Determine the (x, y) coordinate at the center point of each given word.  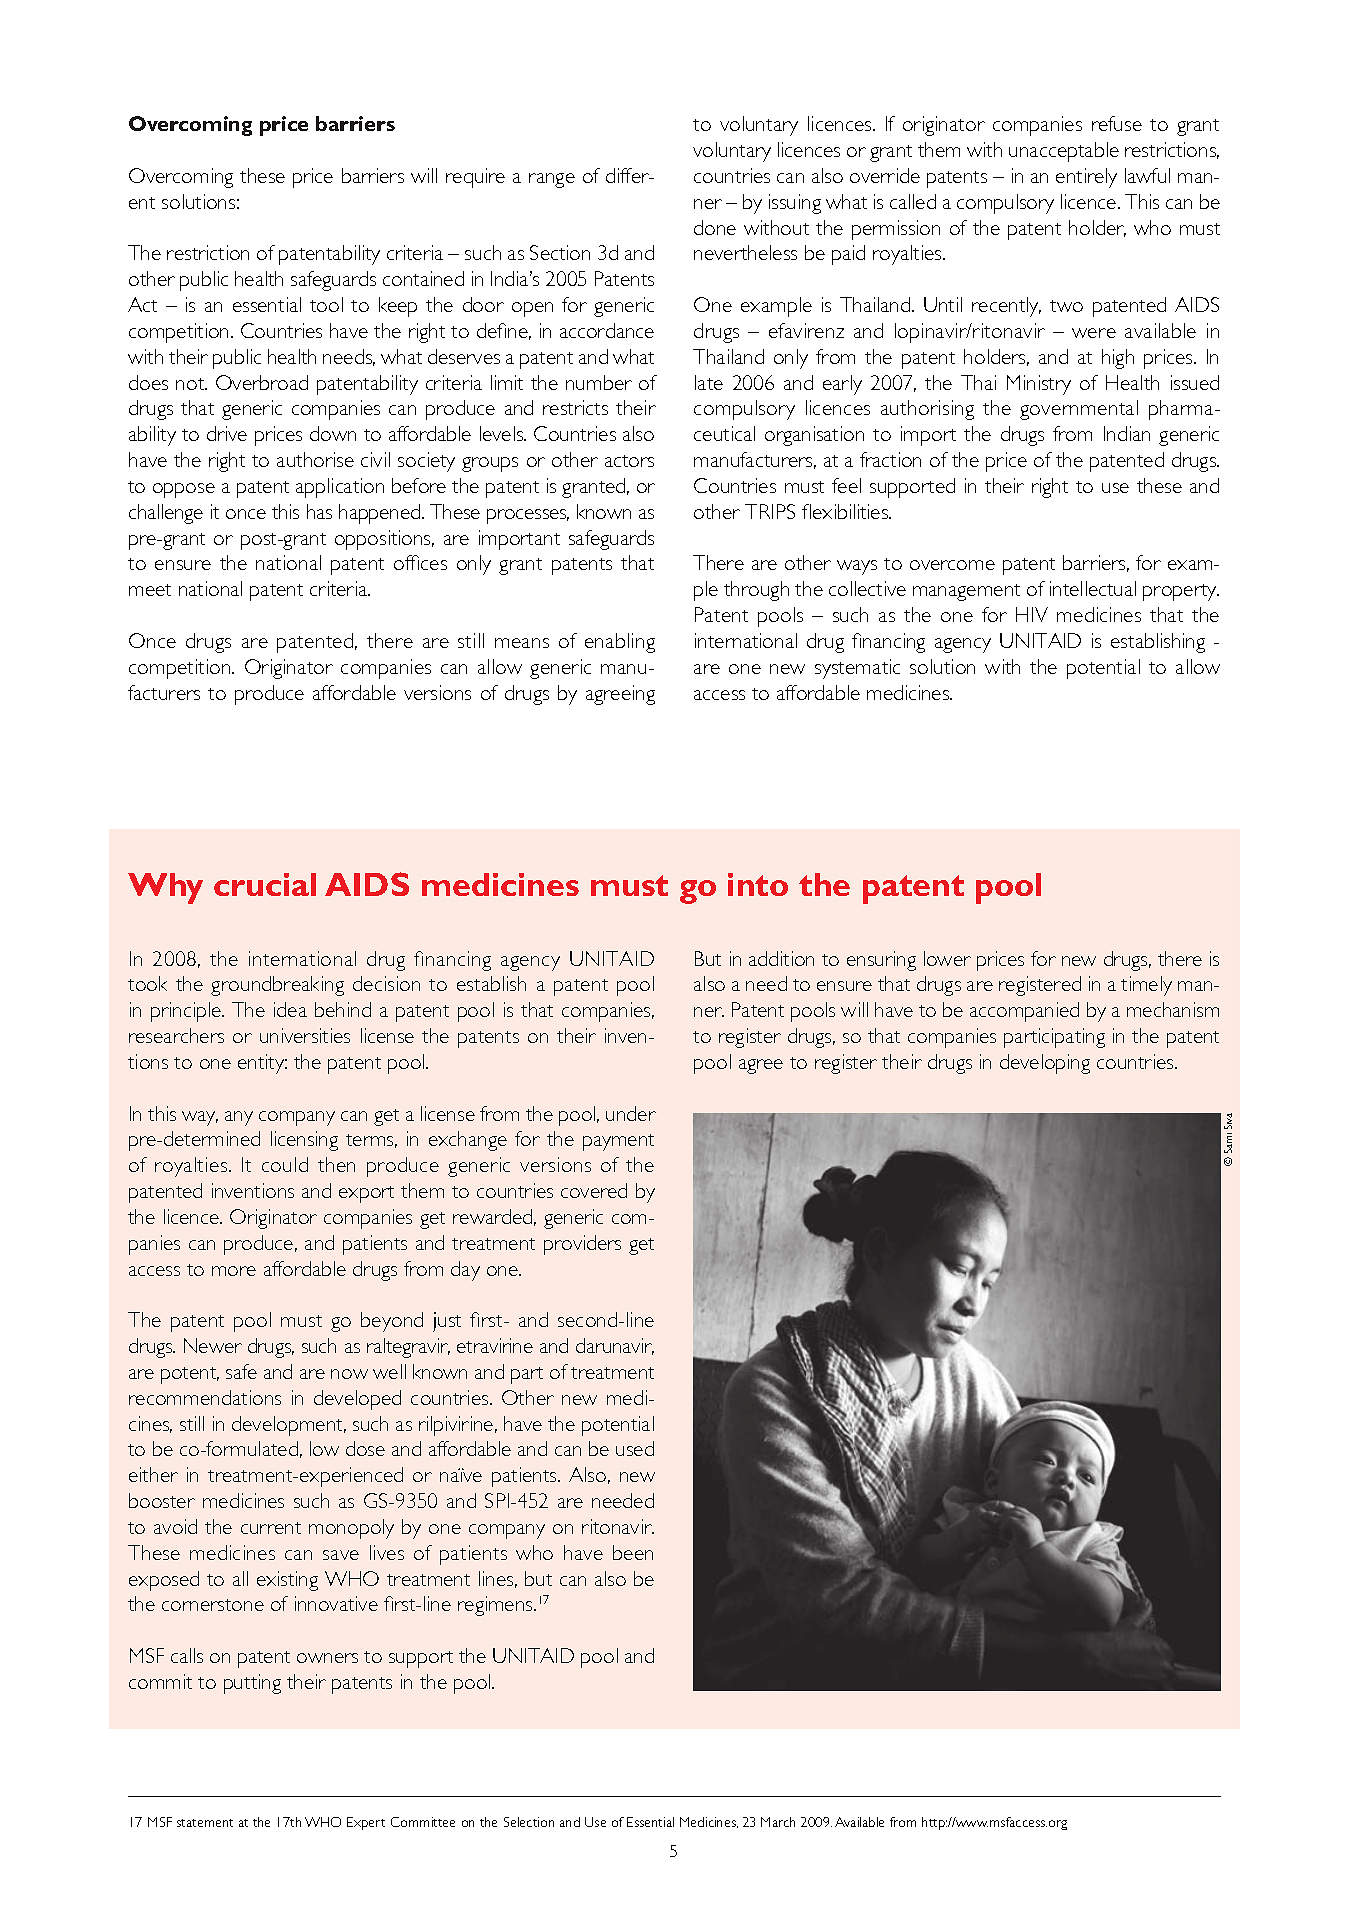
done (715, 227)
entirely (1086, 178)
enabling (620, 643)
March (778, 1822)
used (635, 1448)
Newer (213, 1345)
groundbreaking (277, 986)
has (319, 511)
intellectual (1093, 588)
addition (781, 958)
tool (326, 304)
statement (205, 1823)
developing (1045, 1064)
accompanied (1024, 1012)
